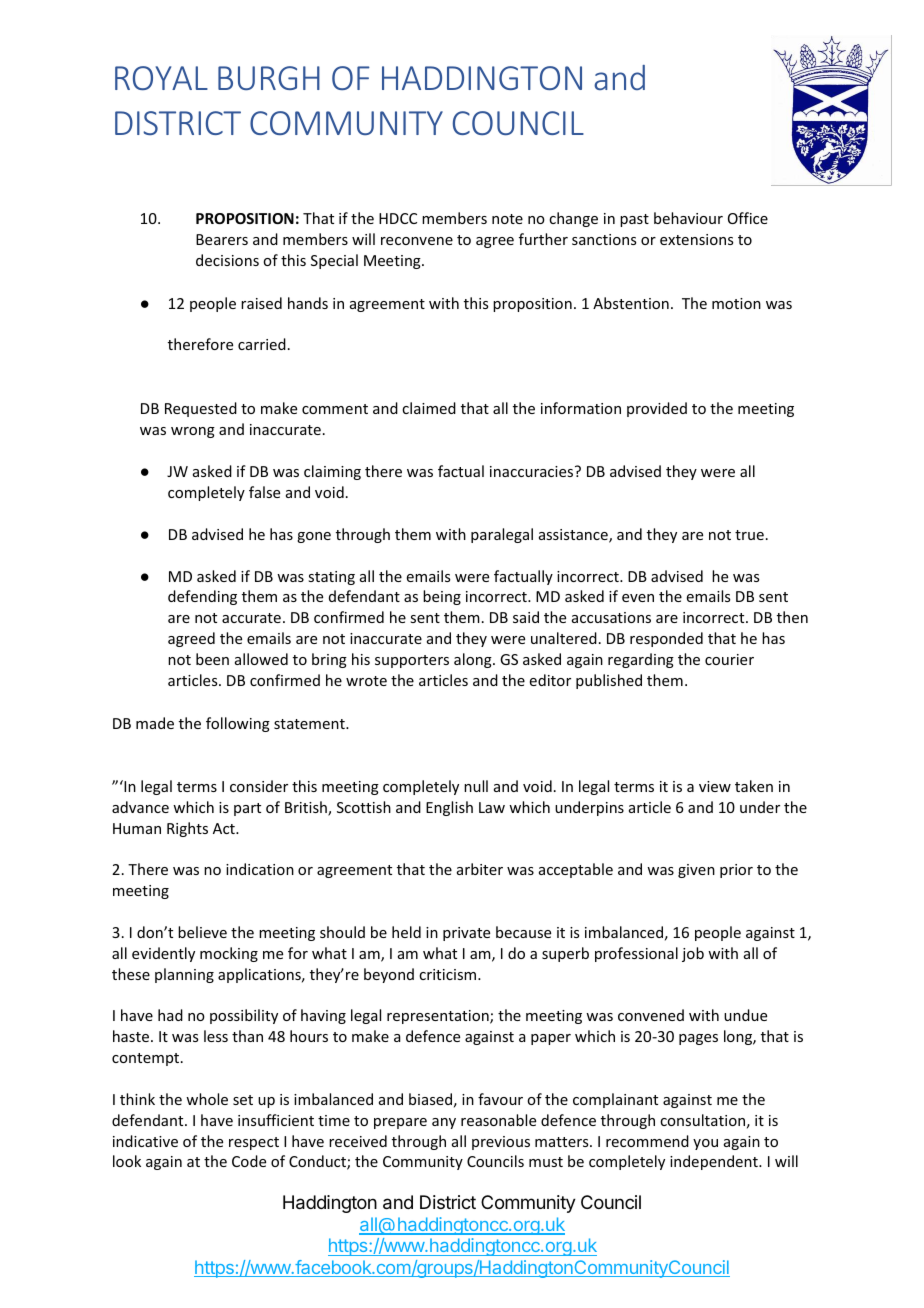  Describe the element at coordinates (729, 659) in the document. I see `courier` at that location.
